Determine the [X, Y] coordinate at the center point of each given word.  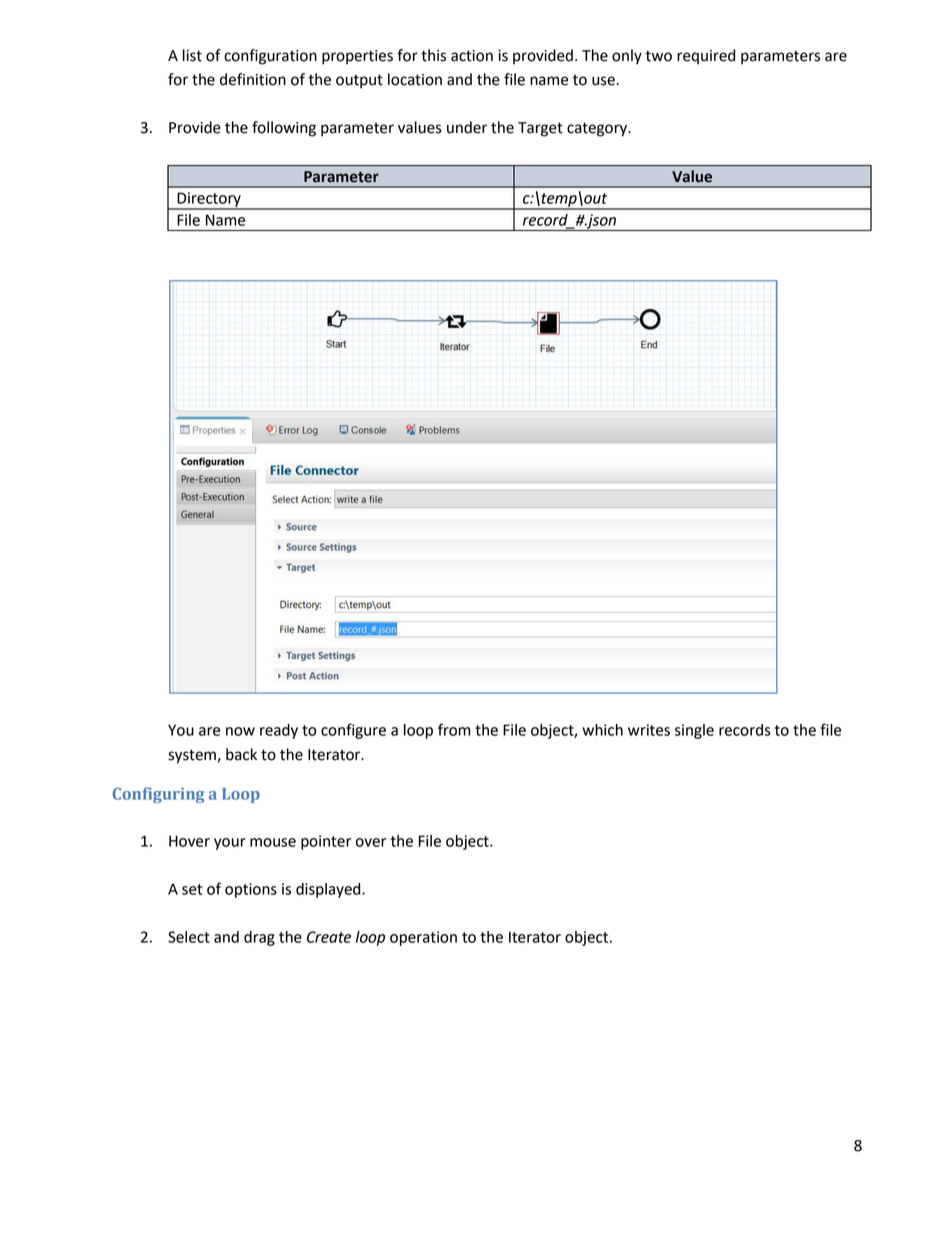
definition [253, 79]
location [415, 79]
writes [649, 730]
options [251, 890]
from [454, 729]
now [240, 731]
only [627, 57]
